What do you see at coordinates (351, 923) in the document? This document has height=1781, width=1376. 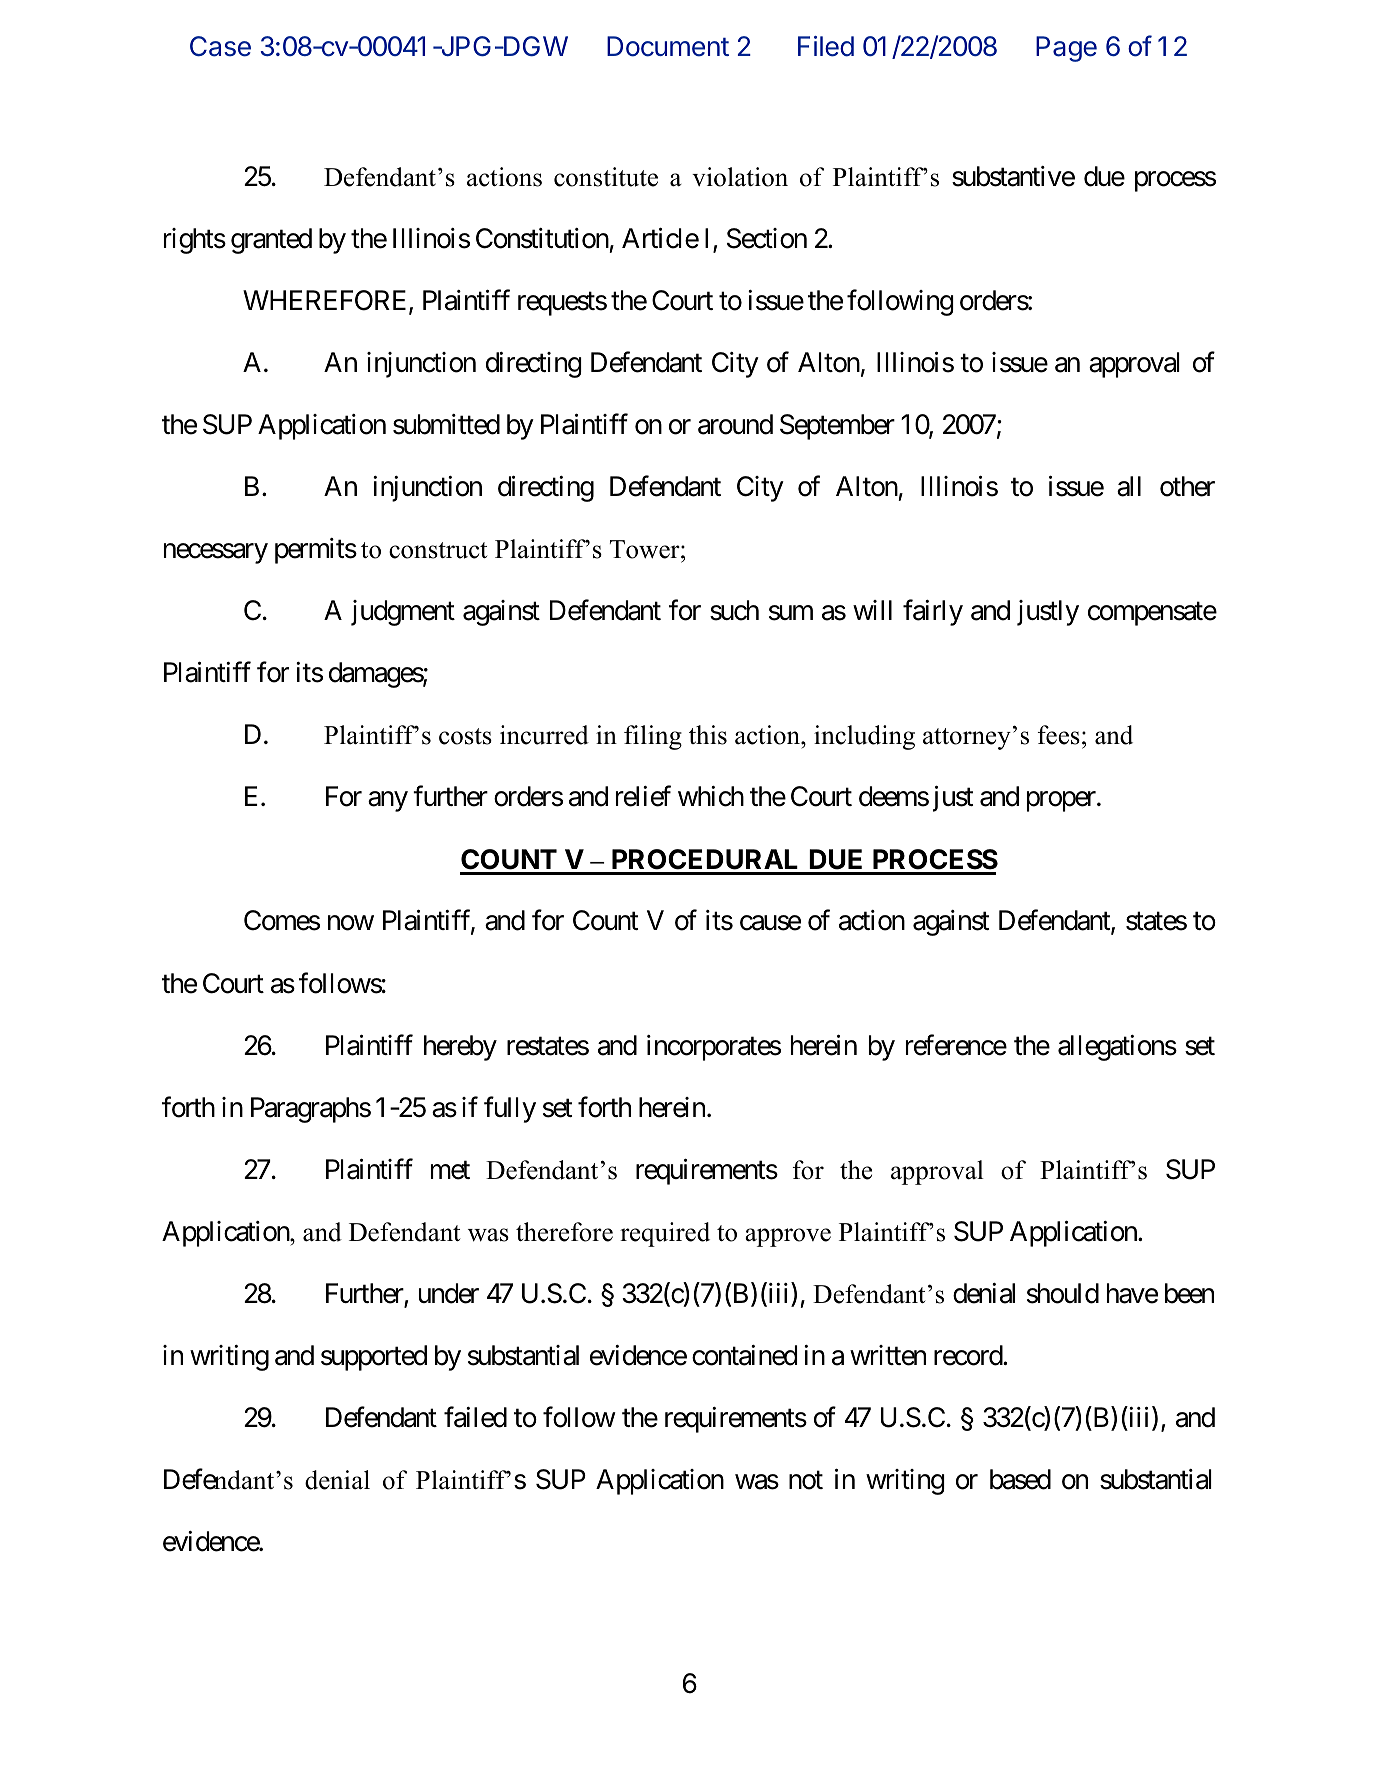 I see `now` at bounding box center [351, 923].
